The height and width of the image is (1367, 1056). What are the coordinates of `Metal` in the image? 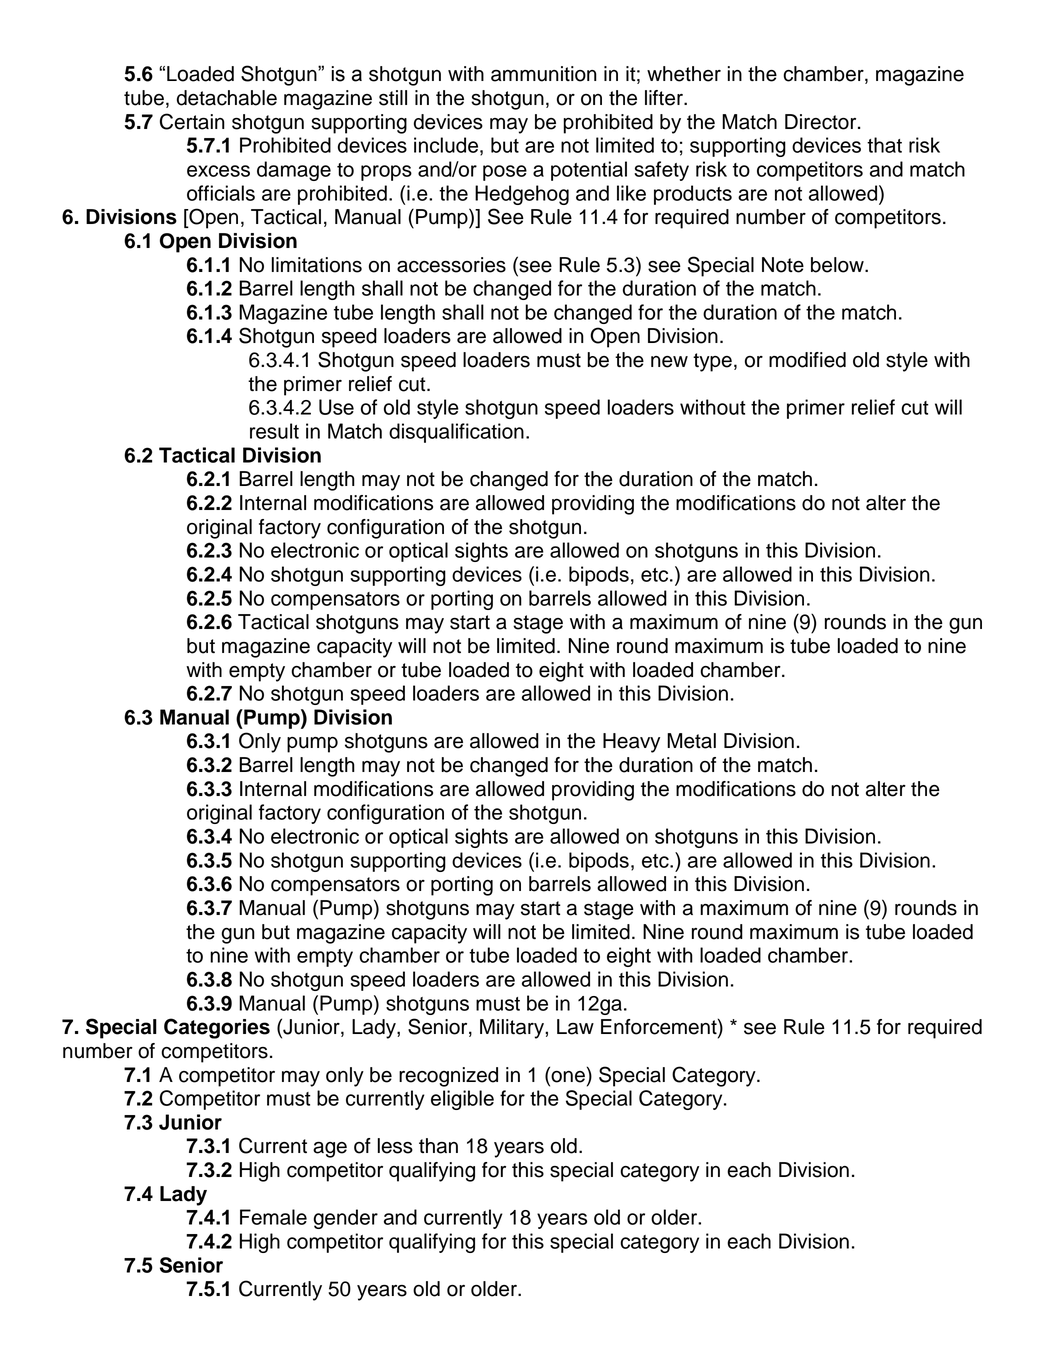 It's located at (691, 741).
